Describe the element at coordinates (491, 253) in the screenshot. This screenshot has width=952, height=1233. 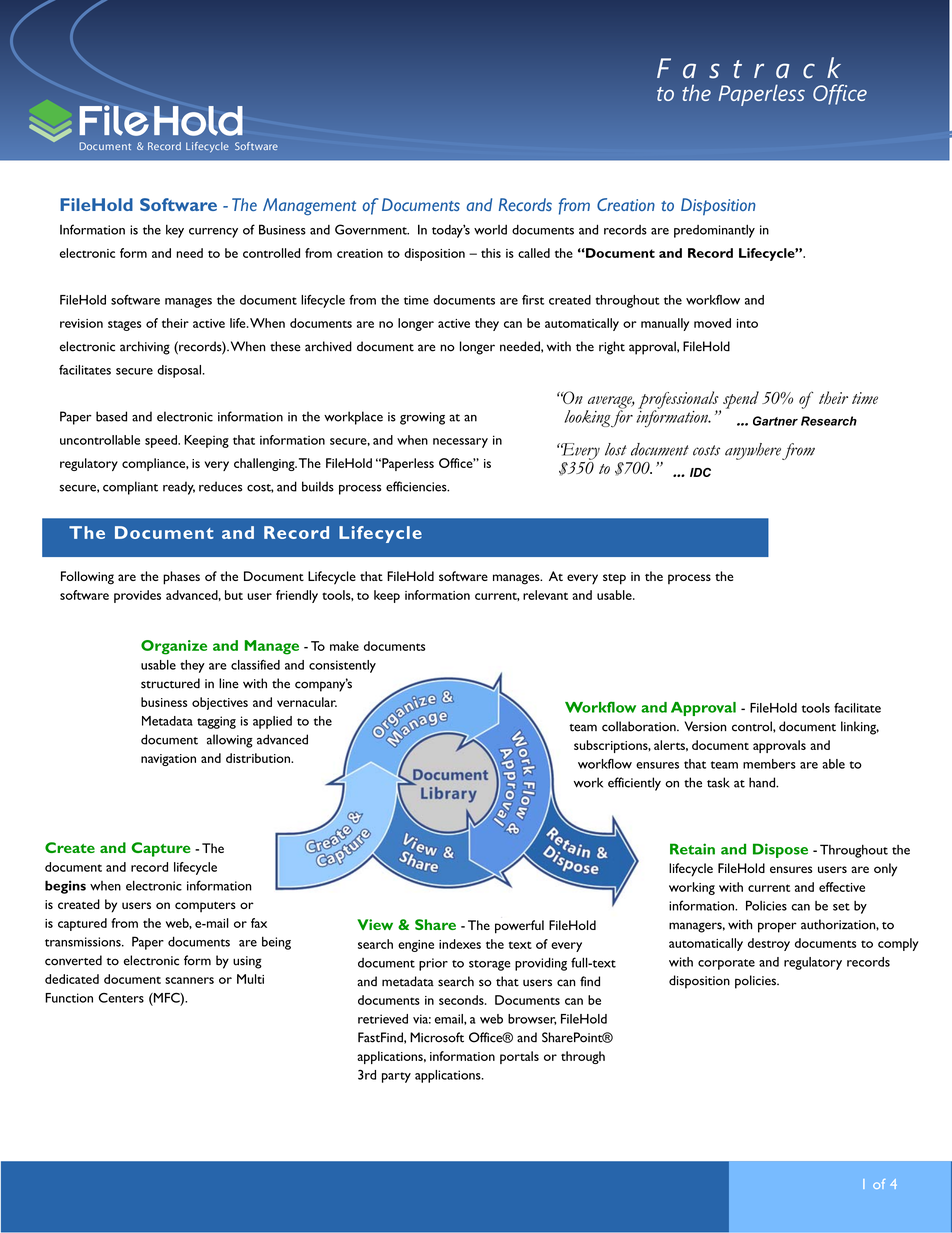
I see `this` at that location.
